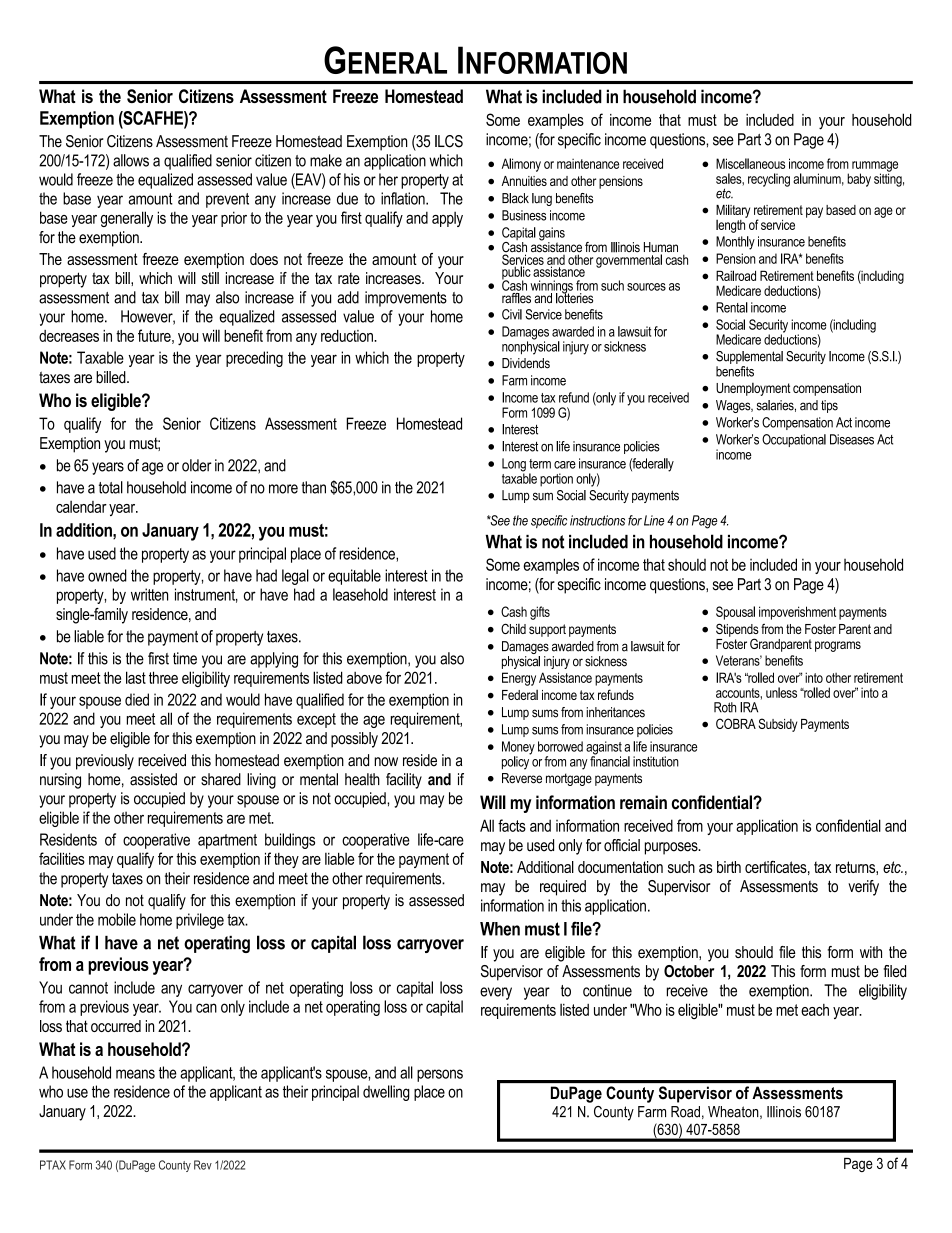  Describe the element at coordinates (735, 613) in the page. I see `Spousal` at that location.
